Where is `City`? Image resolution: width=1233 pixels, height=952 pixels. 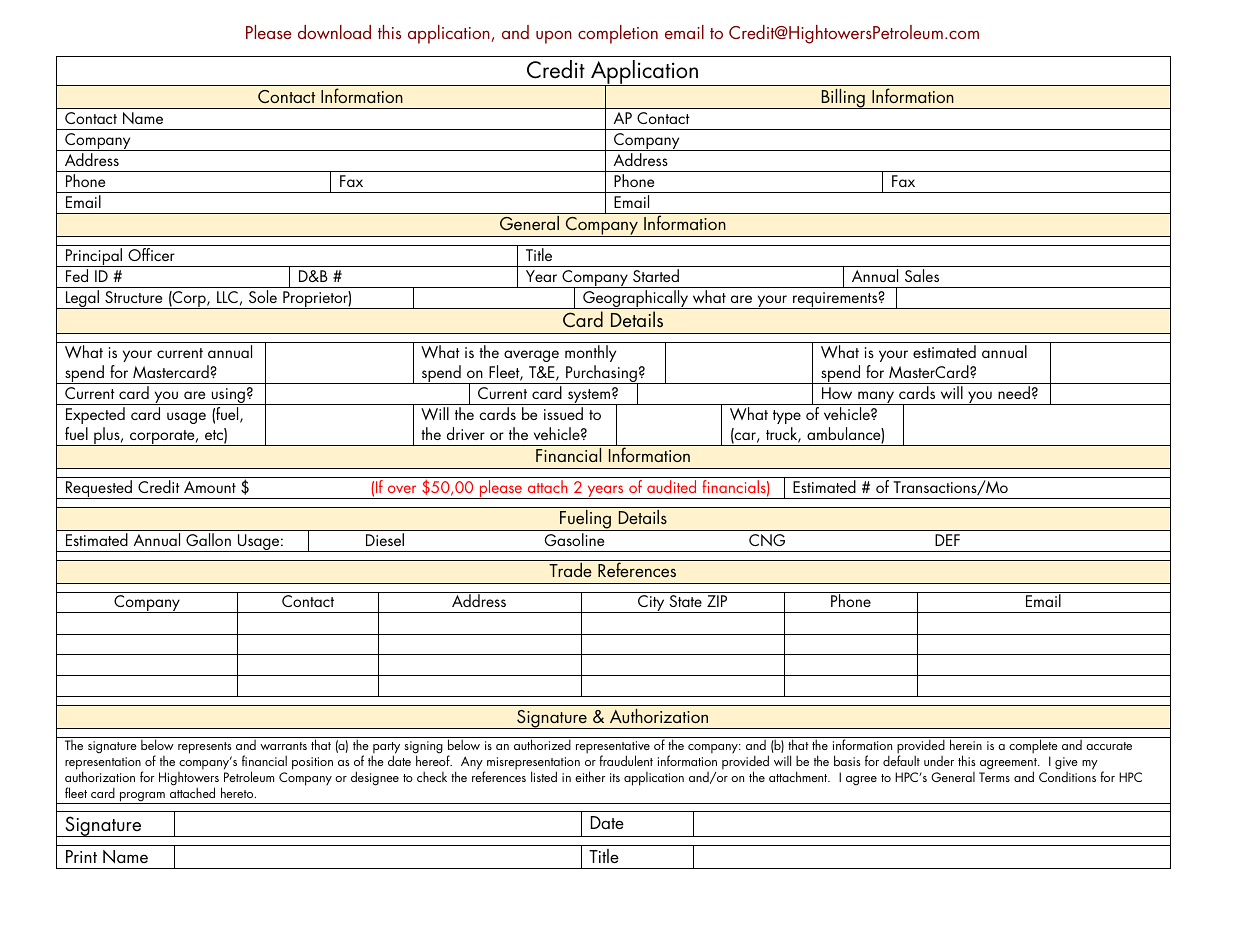 City is located at coordinates (651, 604).
